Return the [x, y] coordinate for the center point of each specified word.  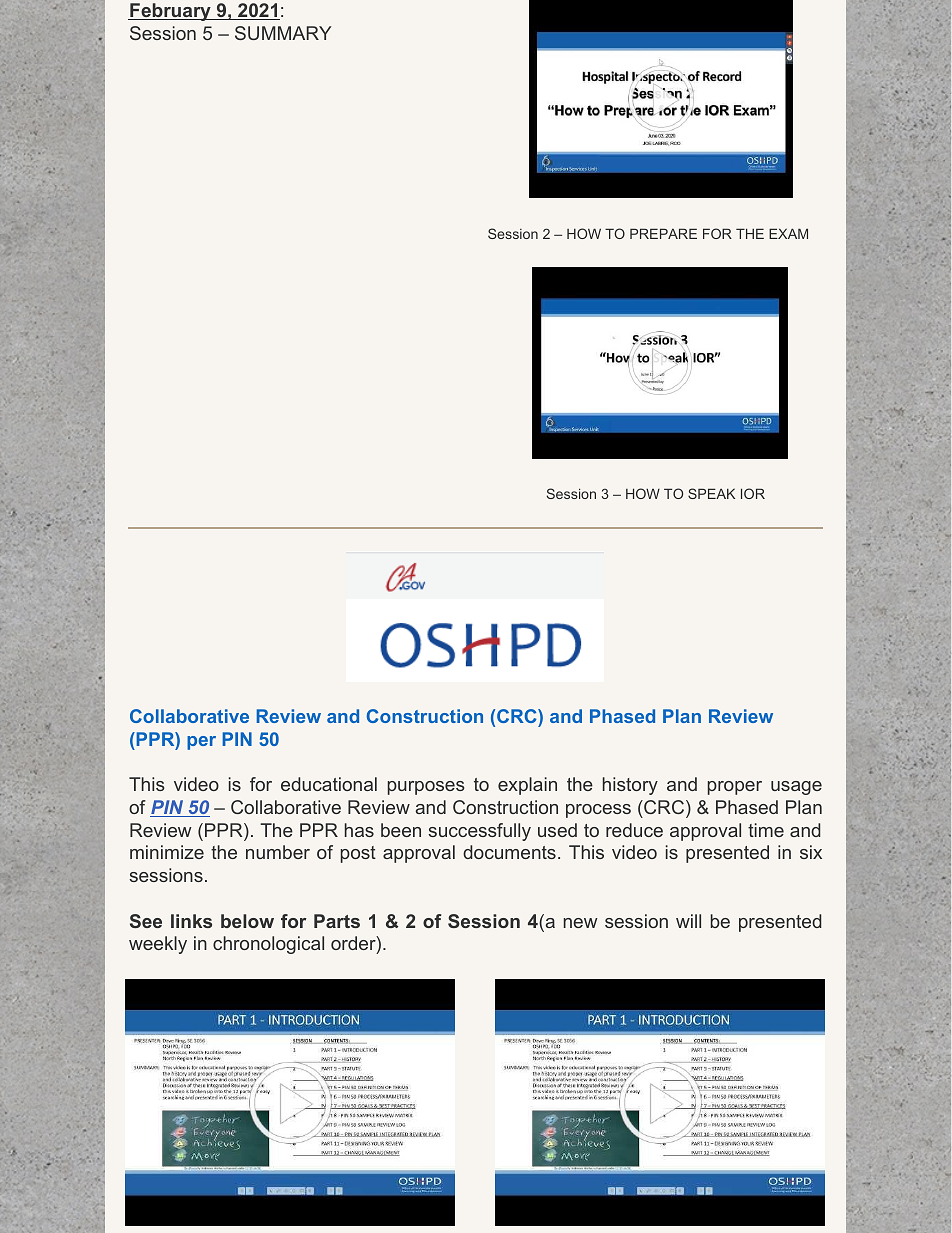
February [170, 12]
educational [329, 784]
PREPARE [663, 233]
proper [735, 788]
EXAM [788, 233]
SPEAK [711, 493]
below [247, 921]
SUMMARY [283, 33]
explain [527, 786]
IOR [753, 493]
